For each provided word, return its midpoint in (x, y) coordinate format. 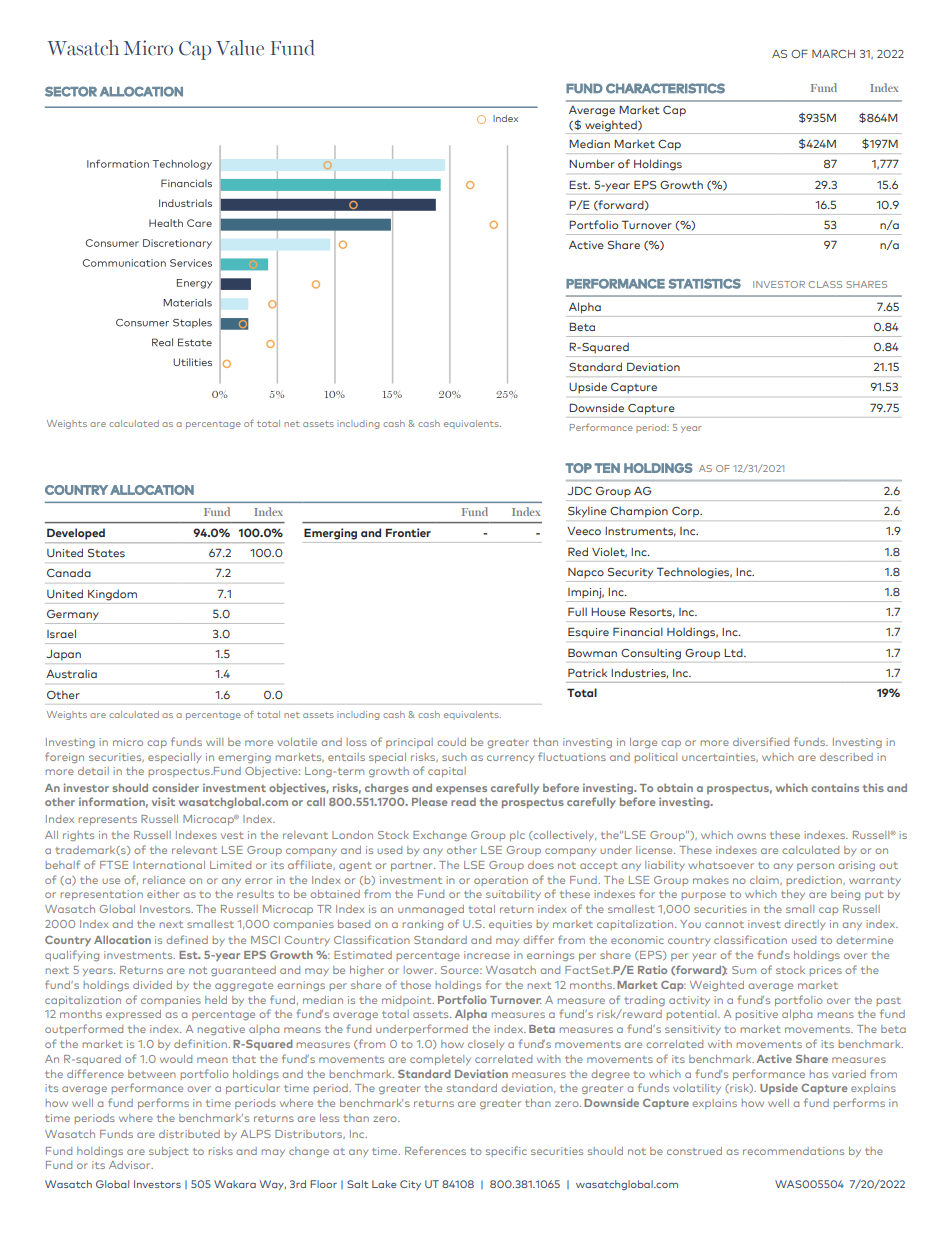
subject (169, 1152)
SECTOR (71, 91)
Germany (73, 615)
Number (592, 163)
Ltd (734, 652)
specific (506, 1151)
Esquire (588, 633)
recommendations (793, 1151)
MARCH (833, 53)
